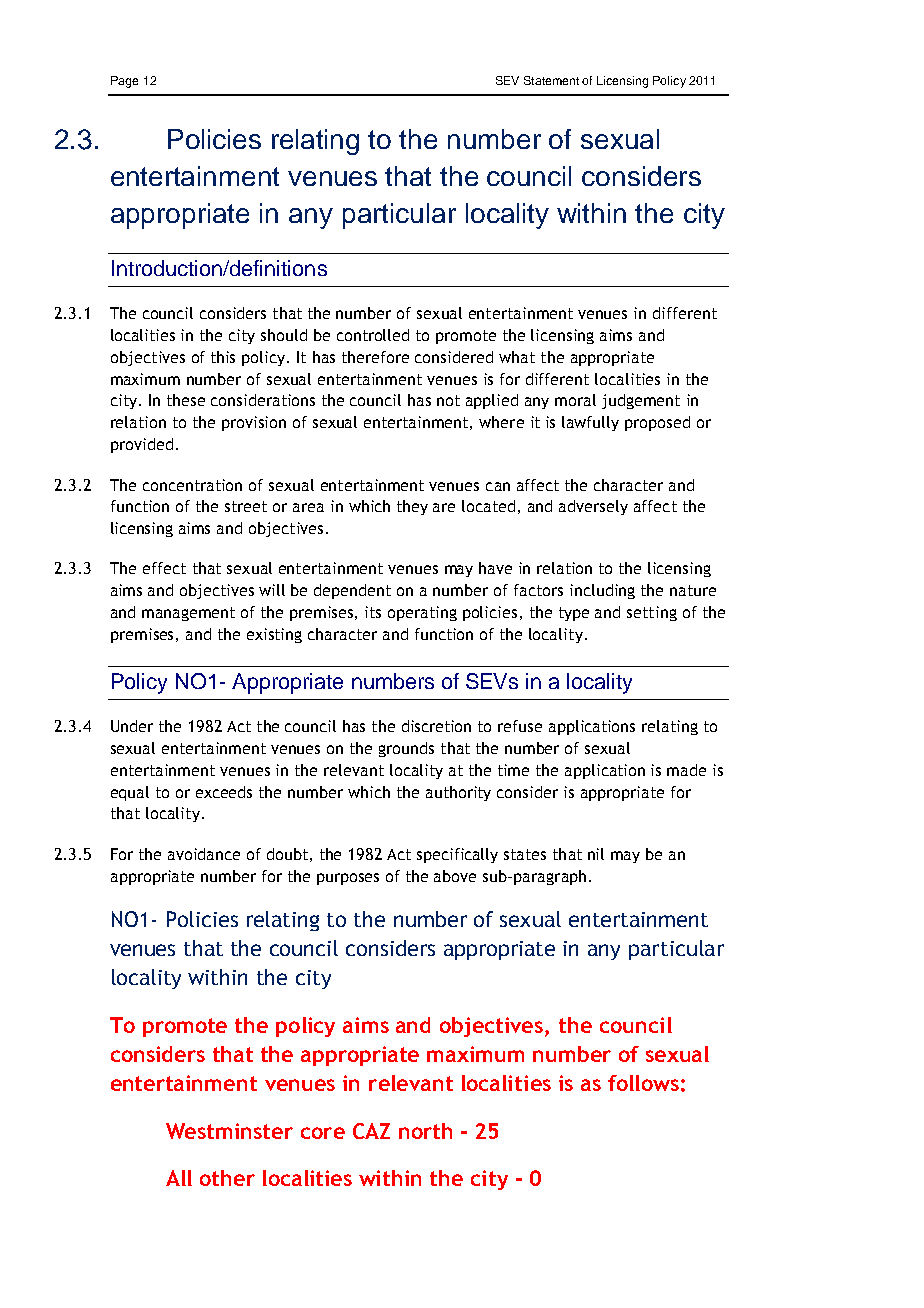  Describe the element at coordinates (124, 82) in the image. I see `Page` at that location.
